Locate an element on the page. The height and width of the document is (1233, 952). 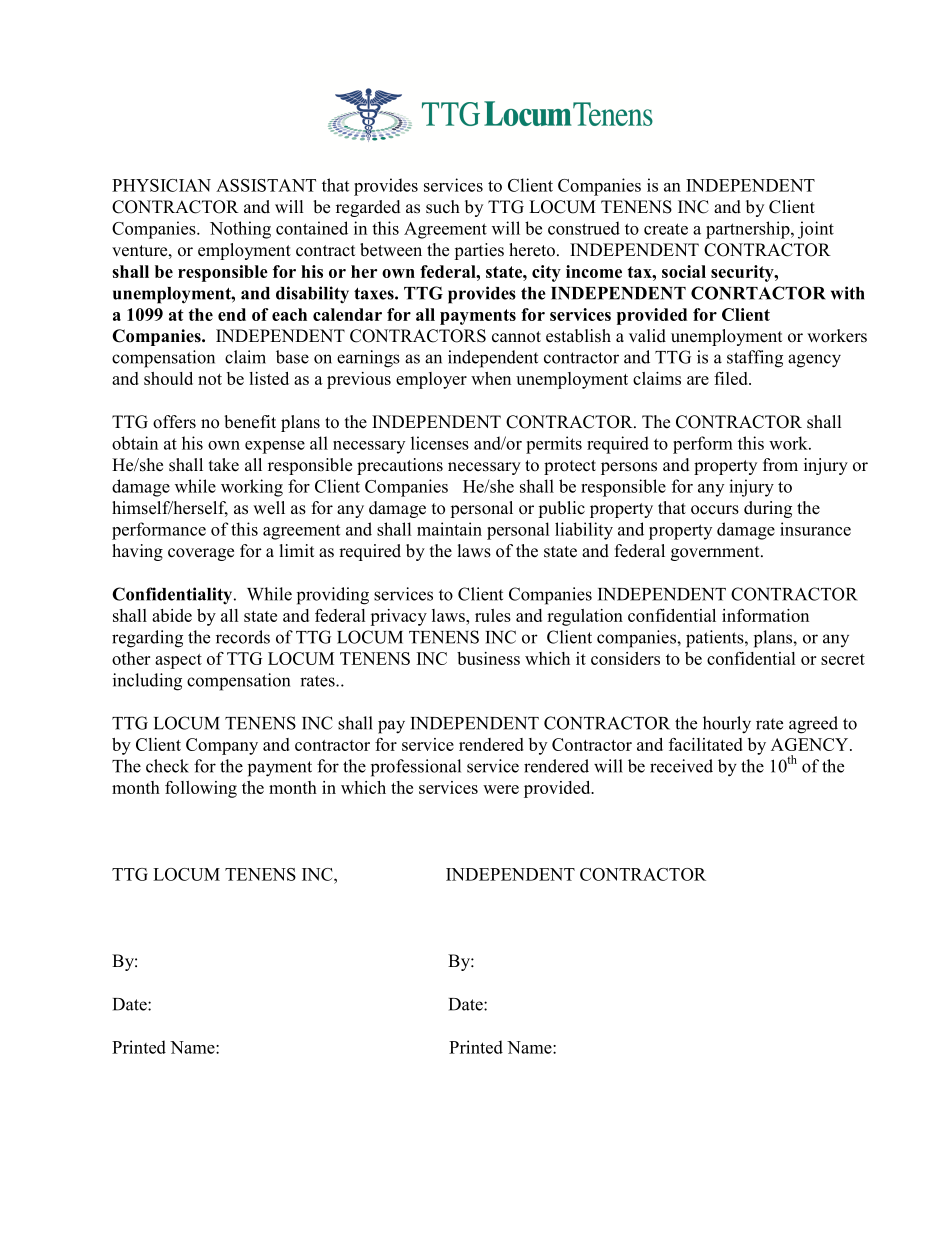
were is located at coordinates (501, 789).
